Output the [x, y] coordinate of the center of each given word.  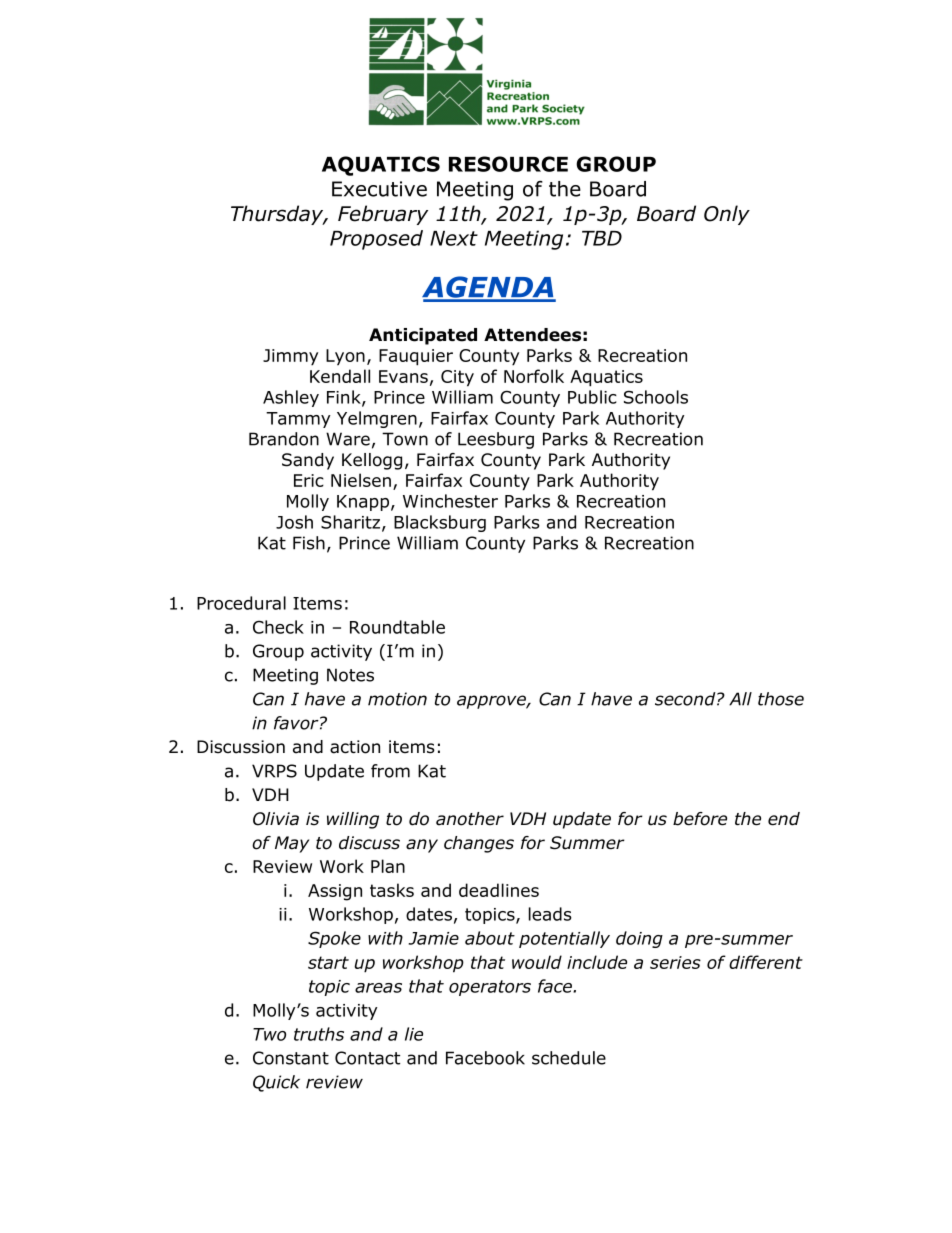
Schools [656, 397]
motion [397, 699]
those [781, 699]
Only [727, 215]
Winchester [450, 501]
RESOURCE [508, 164]
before [700, 819]
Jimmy [290, 357]
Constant [291, 1058]
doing [639, 939]
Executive [379, 189]
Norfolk [534, 376]
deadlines [499, 890]
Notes [350, 675]
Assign [335, 892]
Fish [309, 543]
